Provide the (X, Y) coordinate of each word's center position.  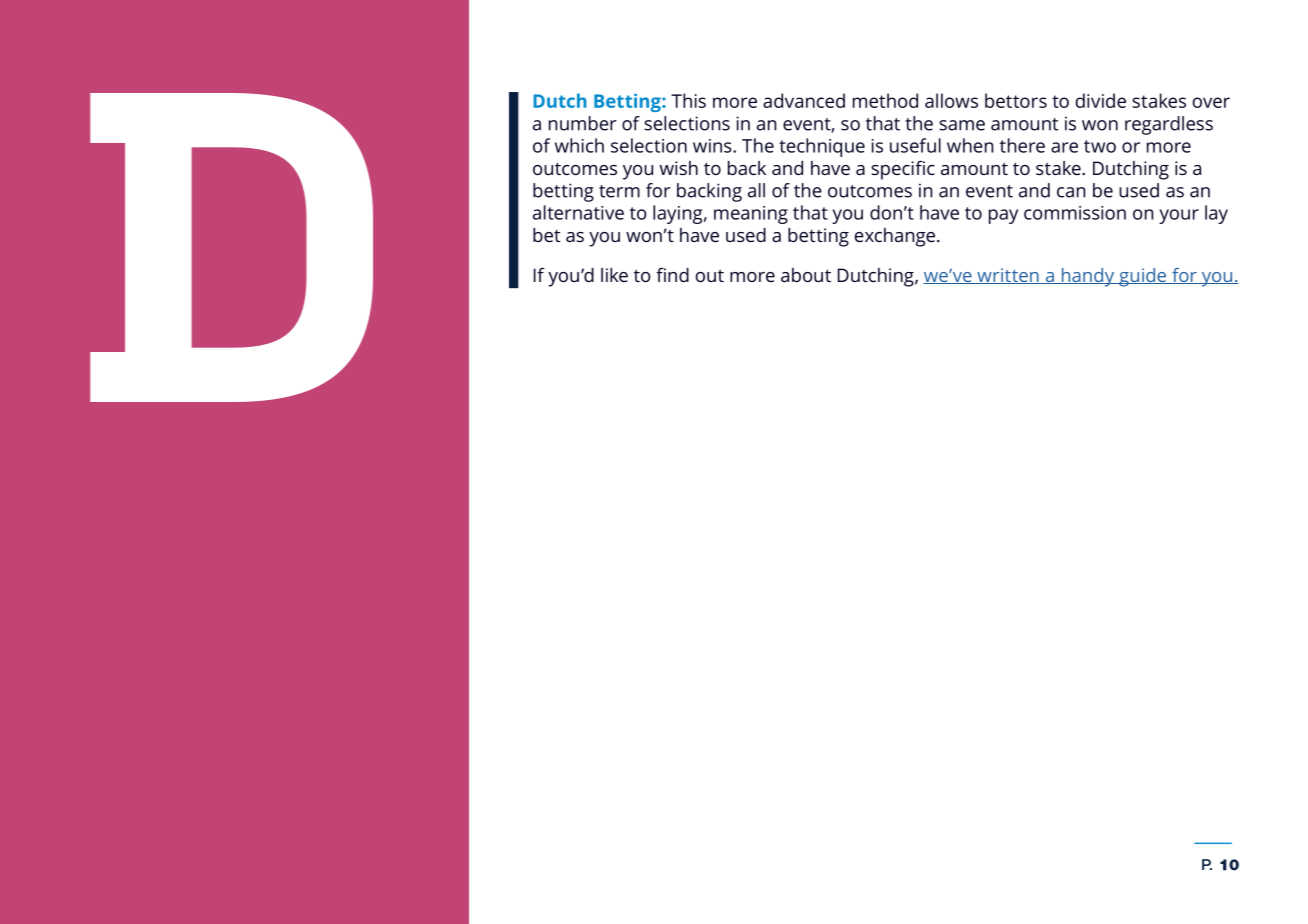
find (672, 274)
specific (903, 170)
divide (1101, 100)
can (1071, 192)
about (806, 275)
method (885, 100)
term (619, 191)
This (688, 100)
